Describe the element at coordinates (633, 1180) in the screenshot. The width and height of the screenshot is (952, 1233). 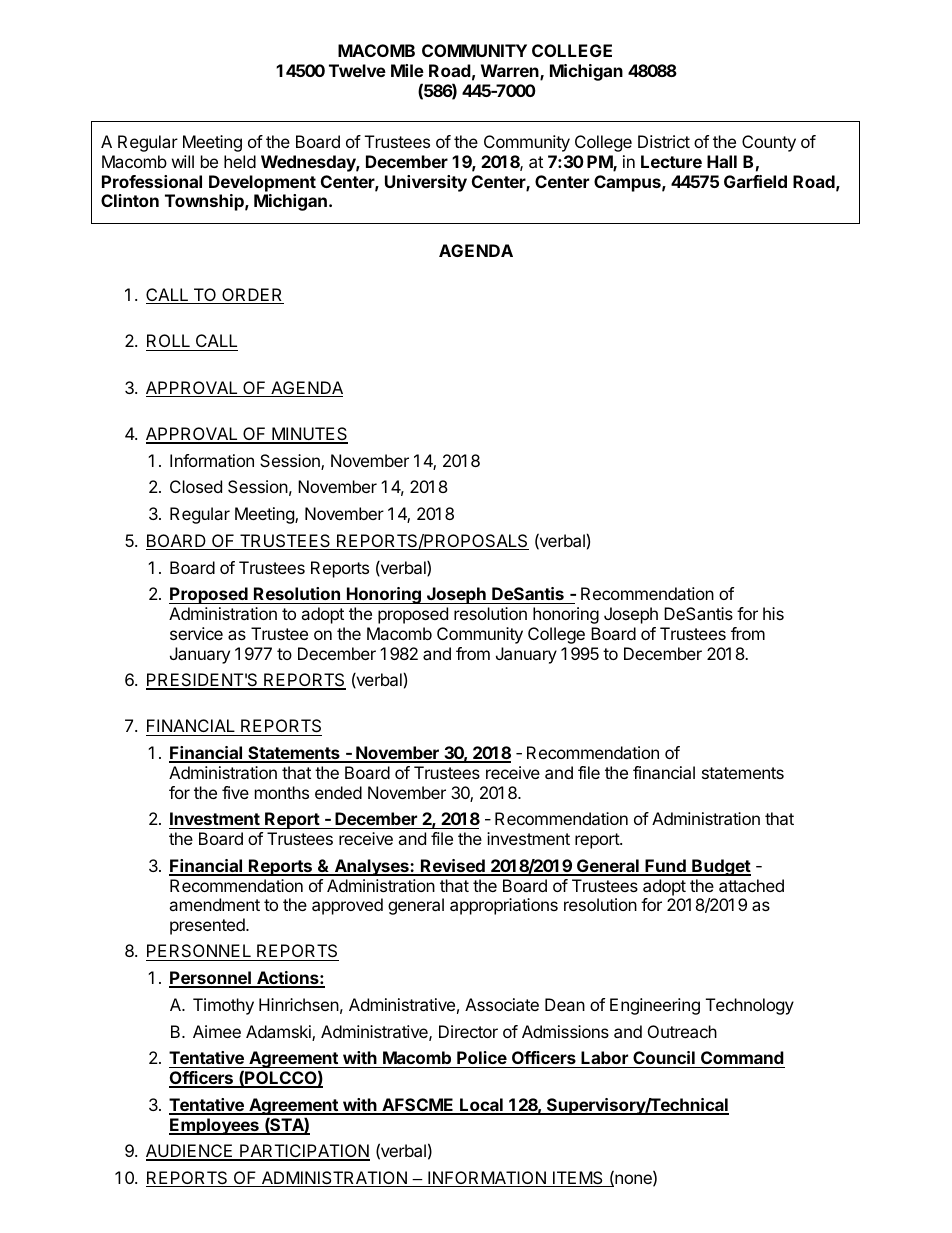
I see `none` at that location.
